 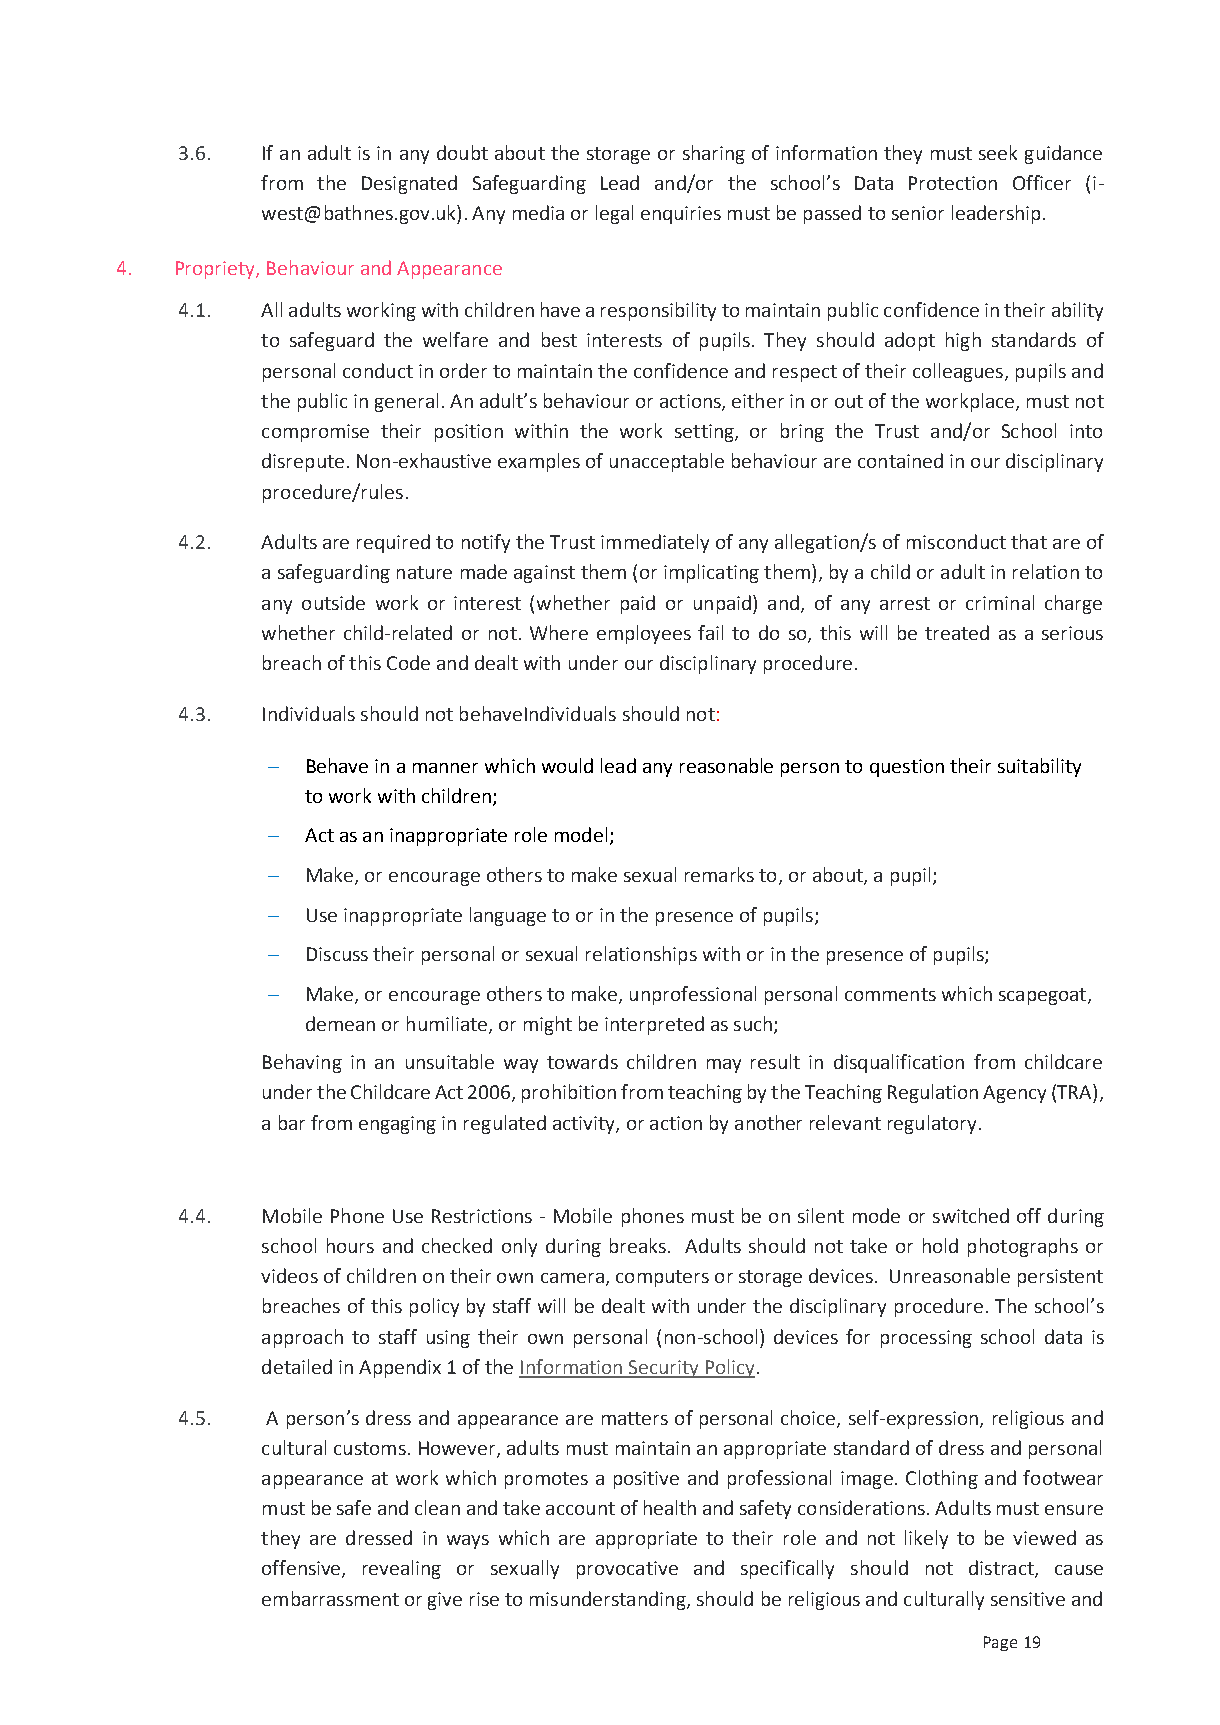 What do you see at coordinates (627, 1570) in the page?
I see `provocative` at bounding box center [627, 1570].
